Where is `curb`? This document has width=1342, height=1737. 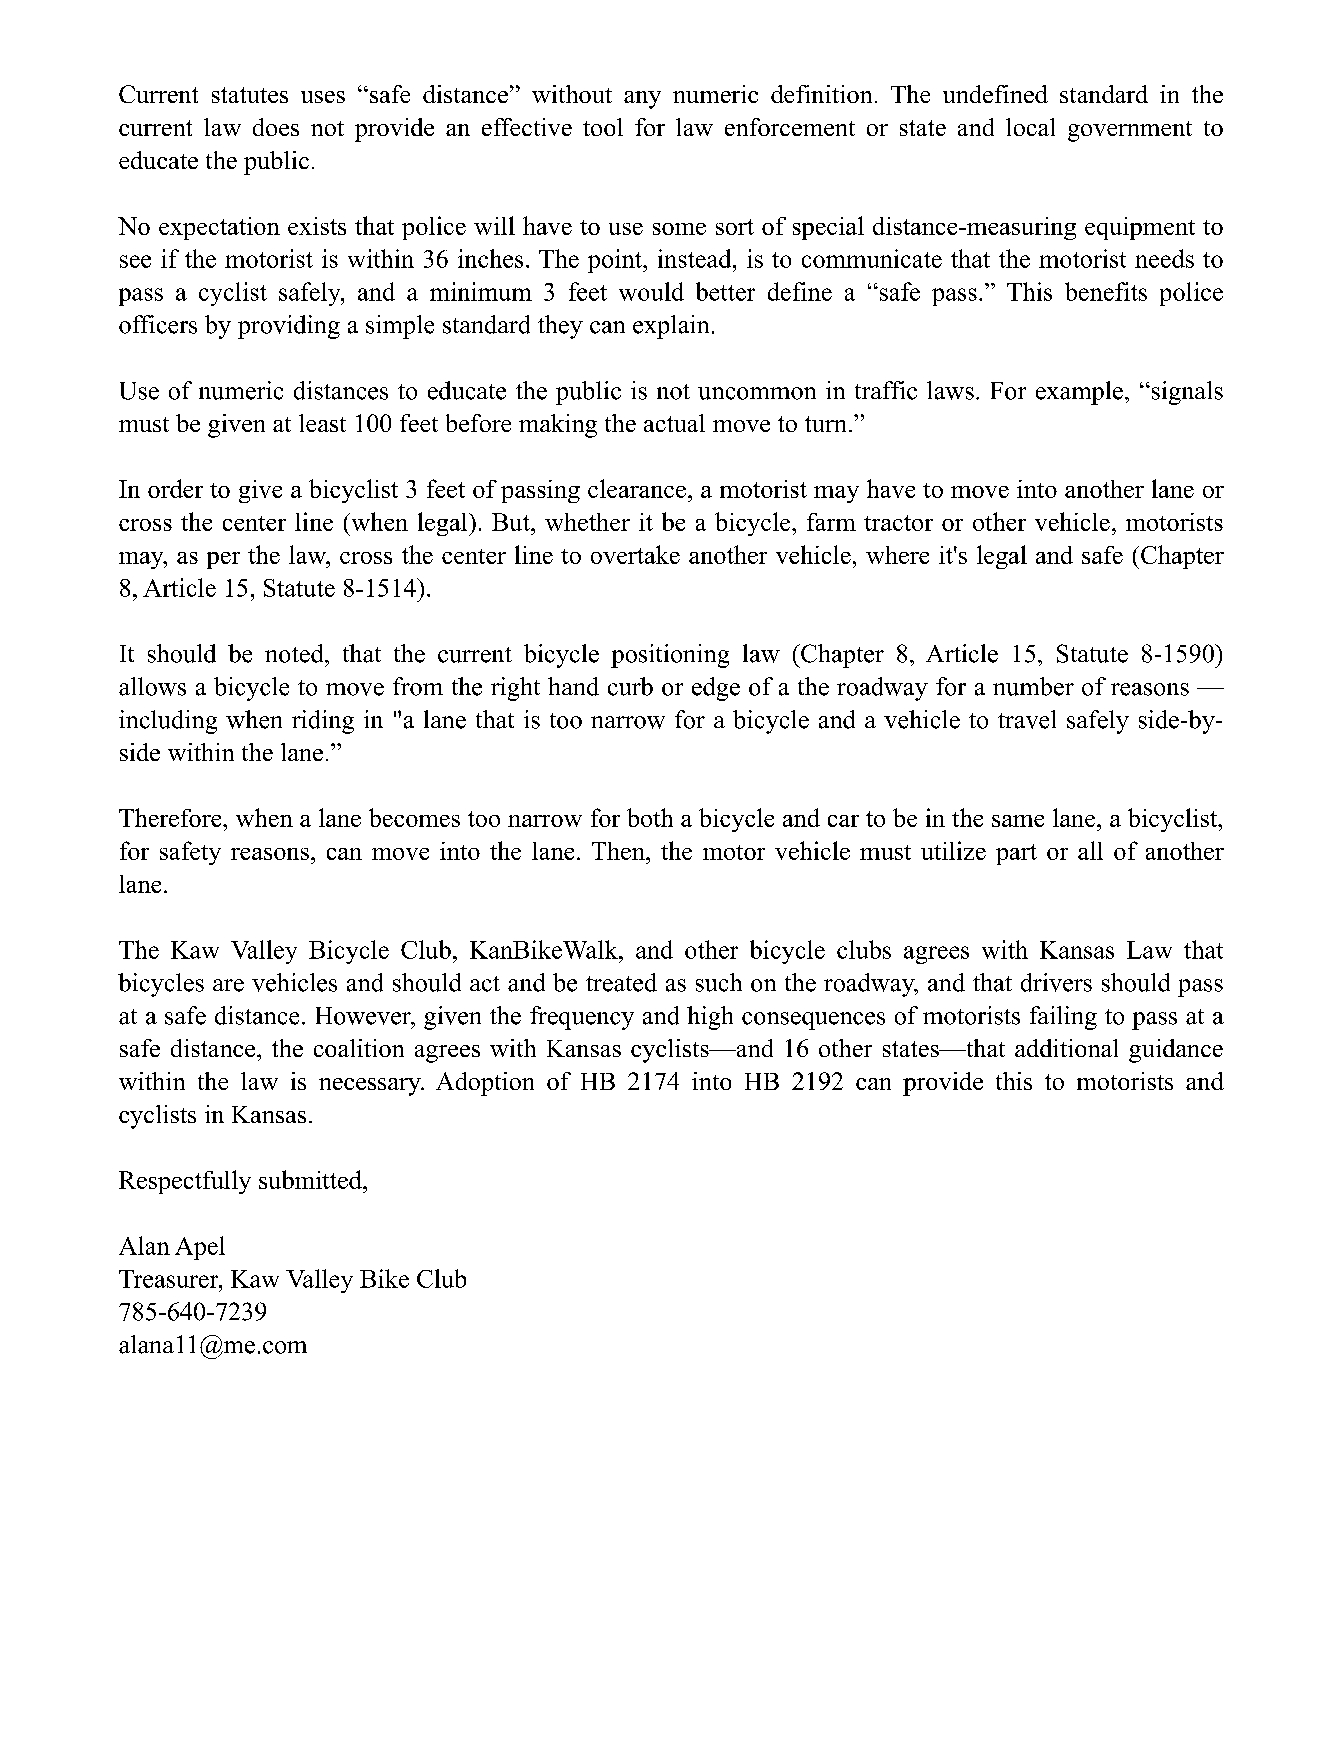
curb is located at coordinates (630, 686).
